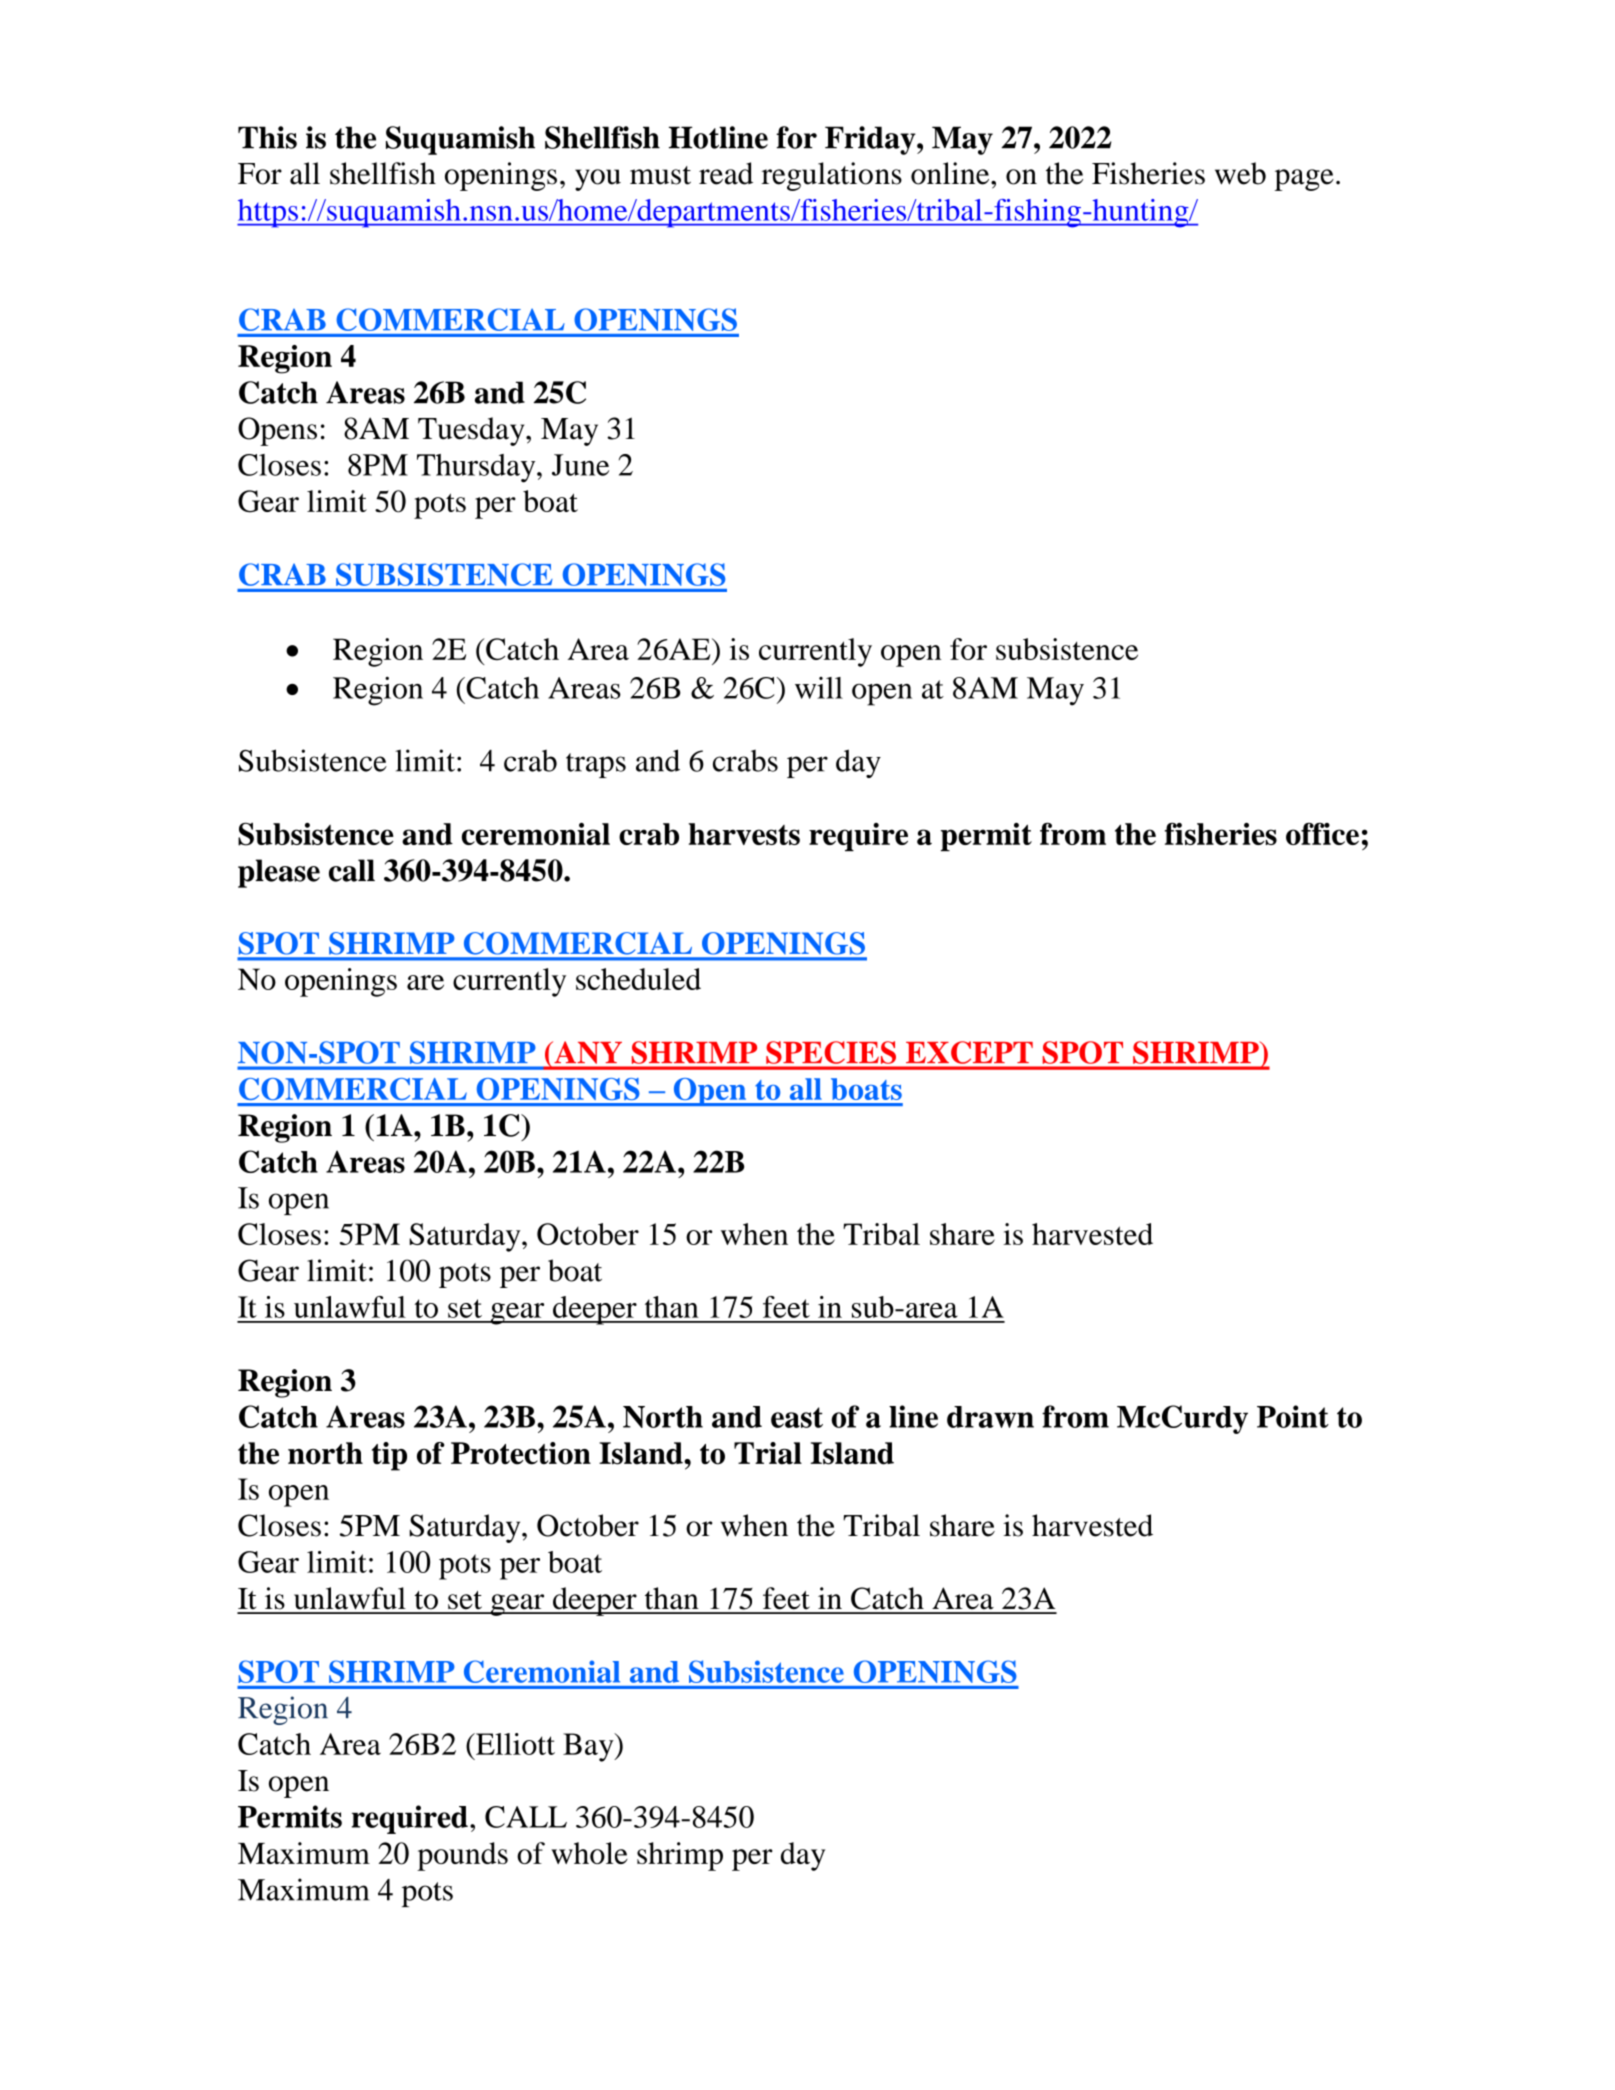 This image has width=1615, height=2090. Describe the element at coordinates (1293, 1416) in the image. I see `Point` at that location.
